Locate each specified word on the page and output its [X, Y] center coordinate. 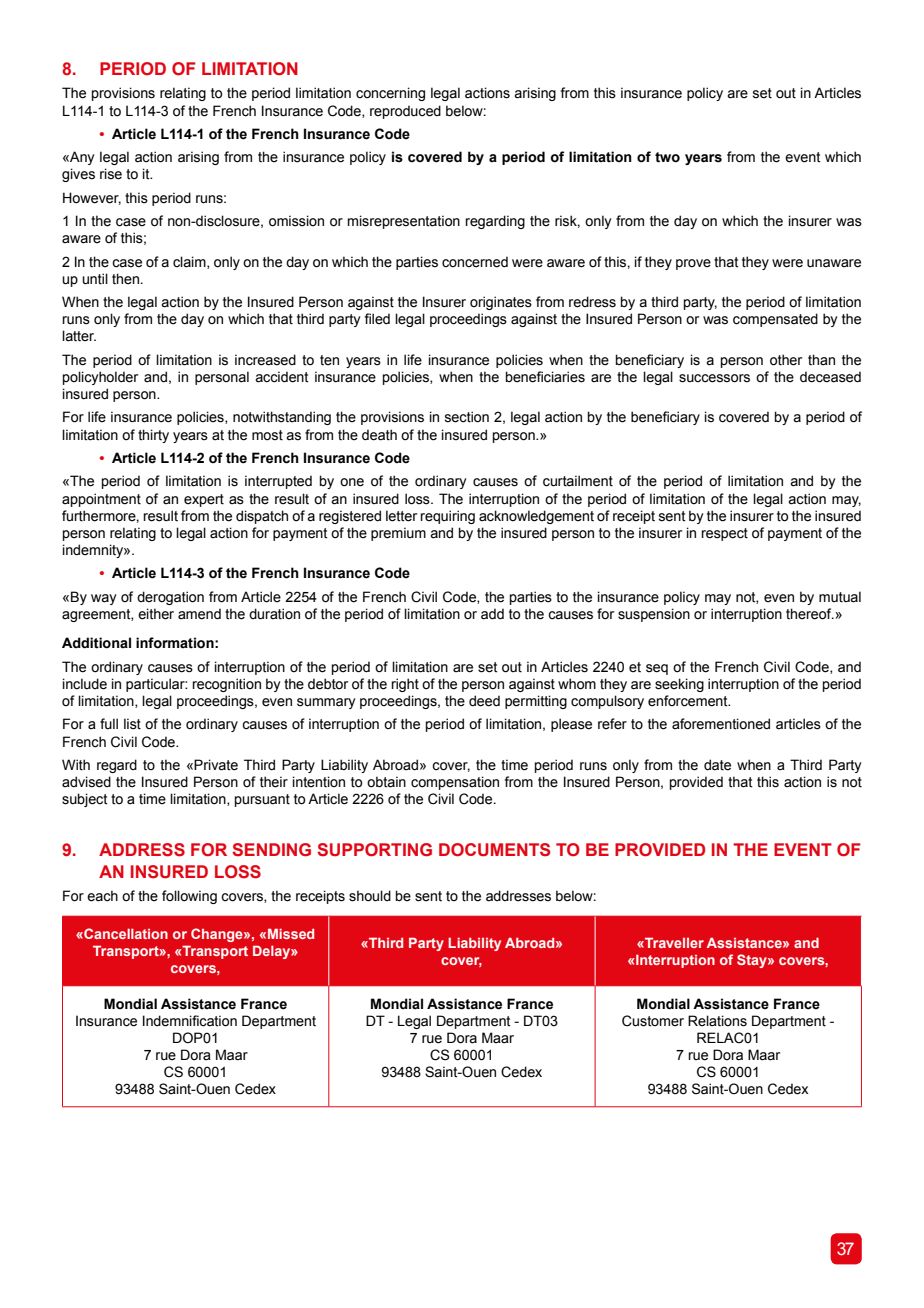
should [370, 896]
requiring [447, 517]
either [156, 614]
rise [111, 174]
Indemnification [190, 1021]
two [667, 157]
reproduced [405, 112]
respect [724, 534]
